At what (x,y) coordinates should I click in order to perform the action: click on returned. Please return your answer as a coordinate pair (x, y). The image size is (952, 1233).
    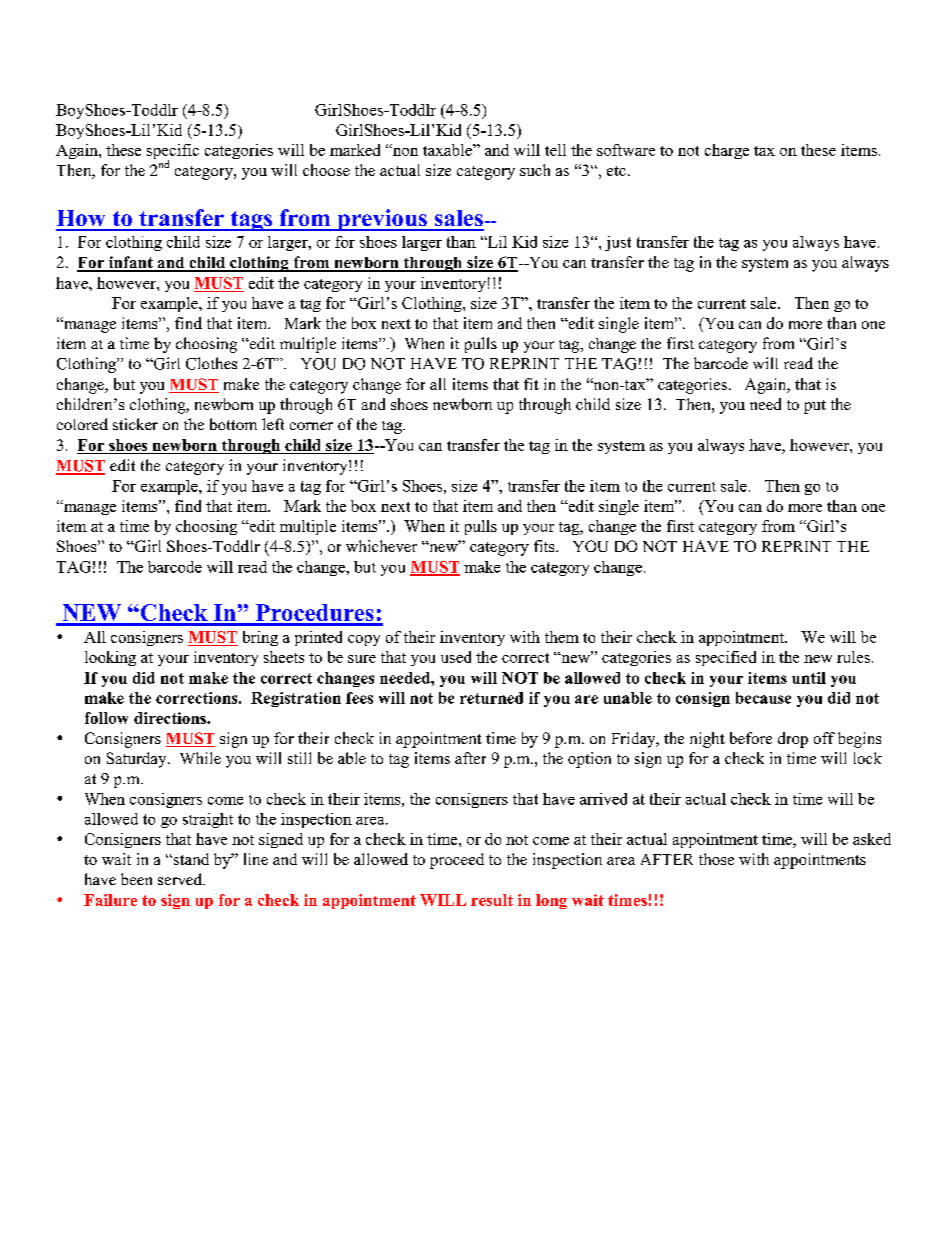
    Looking at the image, I should click on (491, 698).
